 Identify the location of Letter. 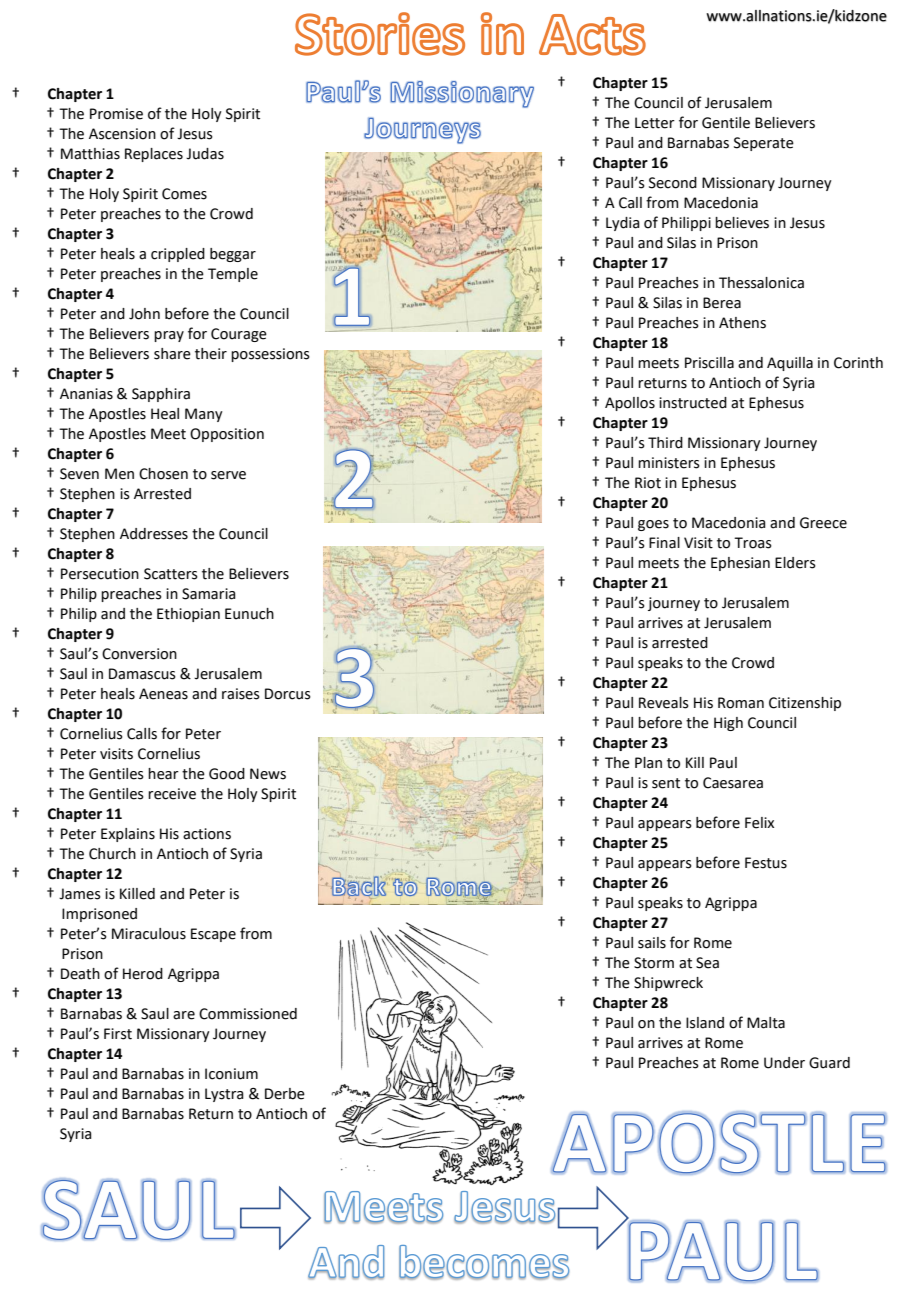
(655, 123).
